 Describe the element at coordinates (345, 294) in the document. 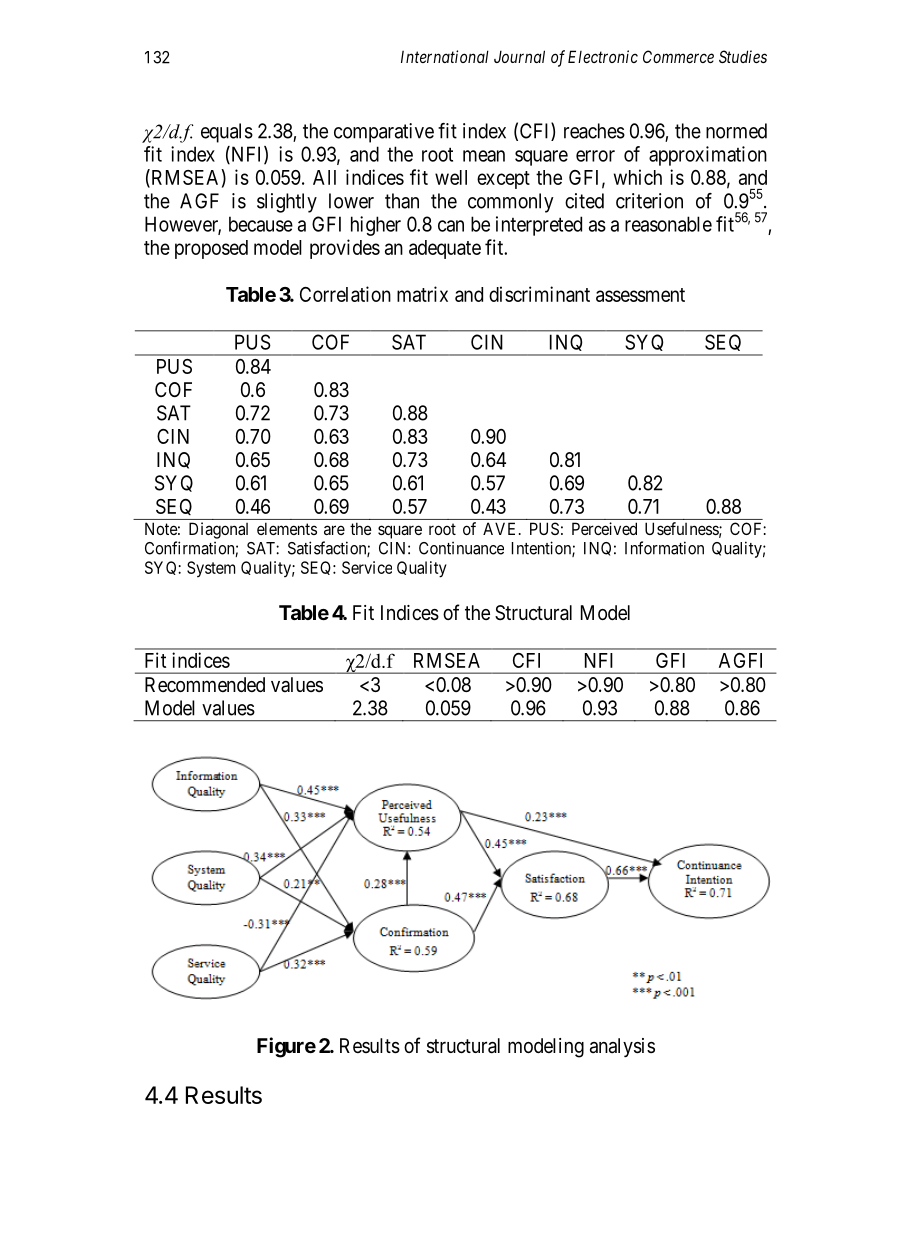

I see `Correlation` at that location.
